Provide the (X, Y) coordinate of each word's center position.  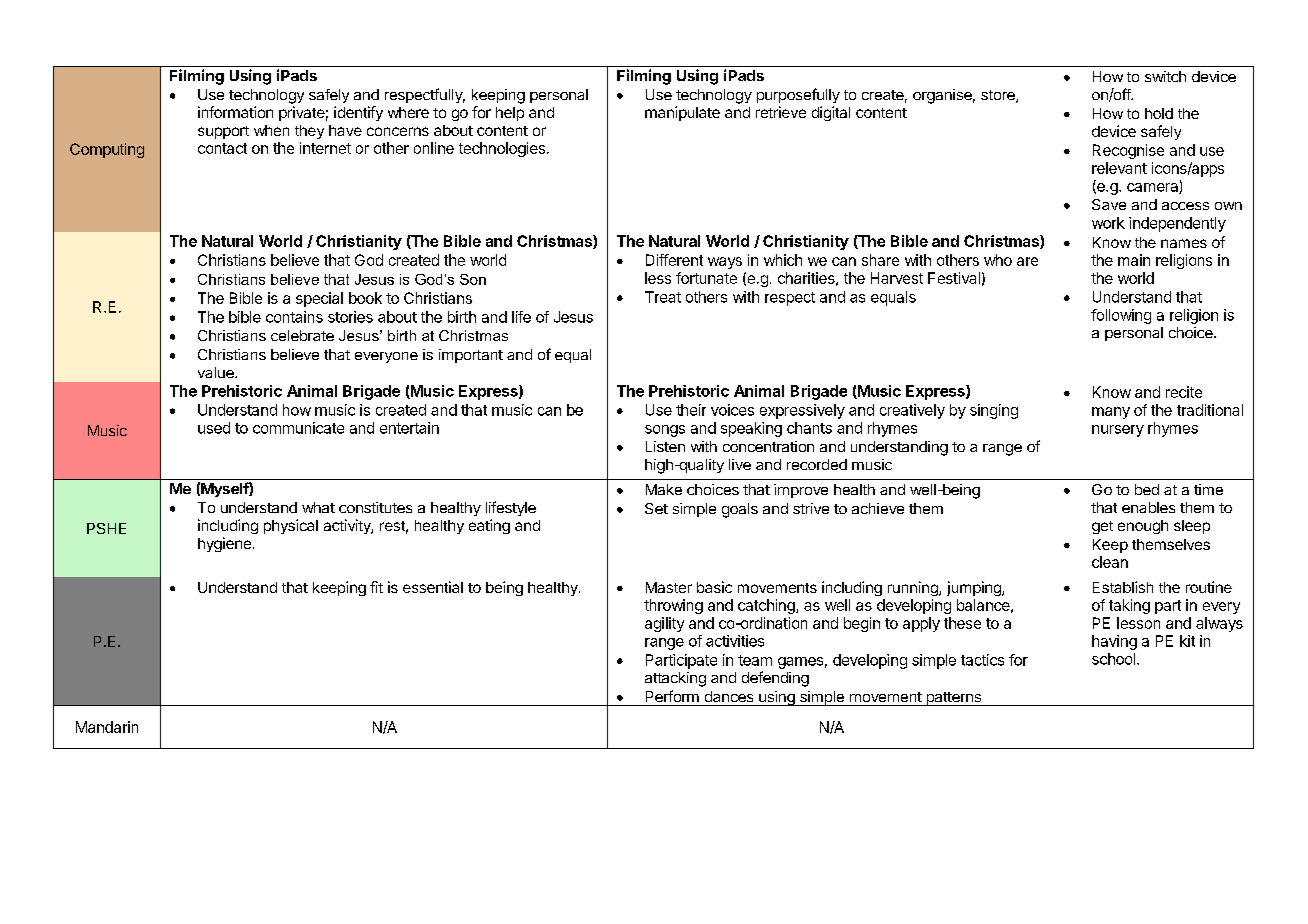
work (1108, 223)
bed (1147, 489)
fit (376, 587)
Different (674, 260)
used (214, 428)
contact (222, 148)
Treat (663, 297)
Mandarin (107, 727)
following (1121, 316)
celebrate (302, 335)
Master (669, 587)
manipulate (682, 113)
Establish (1123, 587)
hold (1159, 113)
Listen (665, 446)
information (235, 112)
